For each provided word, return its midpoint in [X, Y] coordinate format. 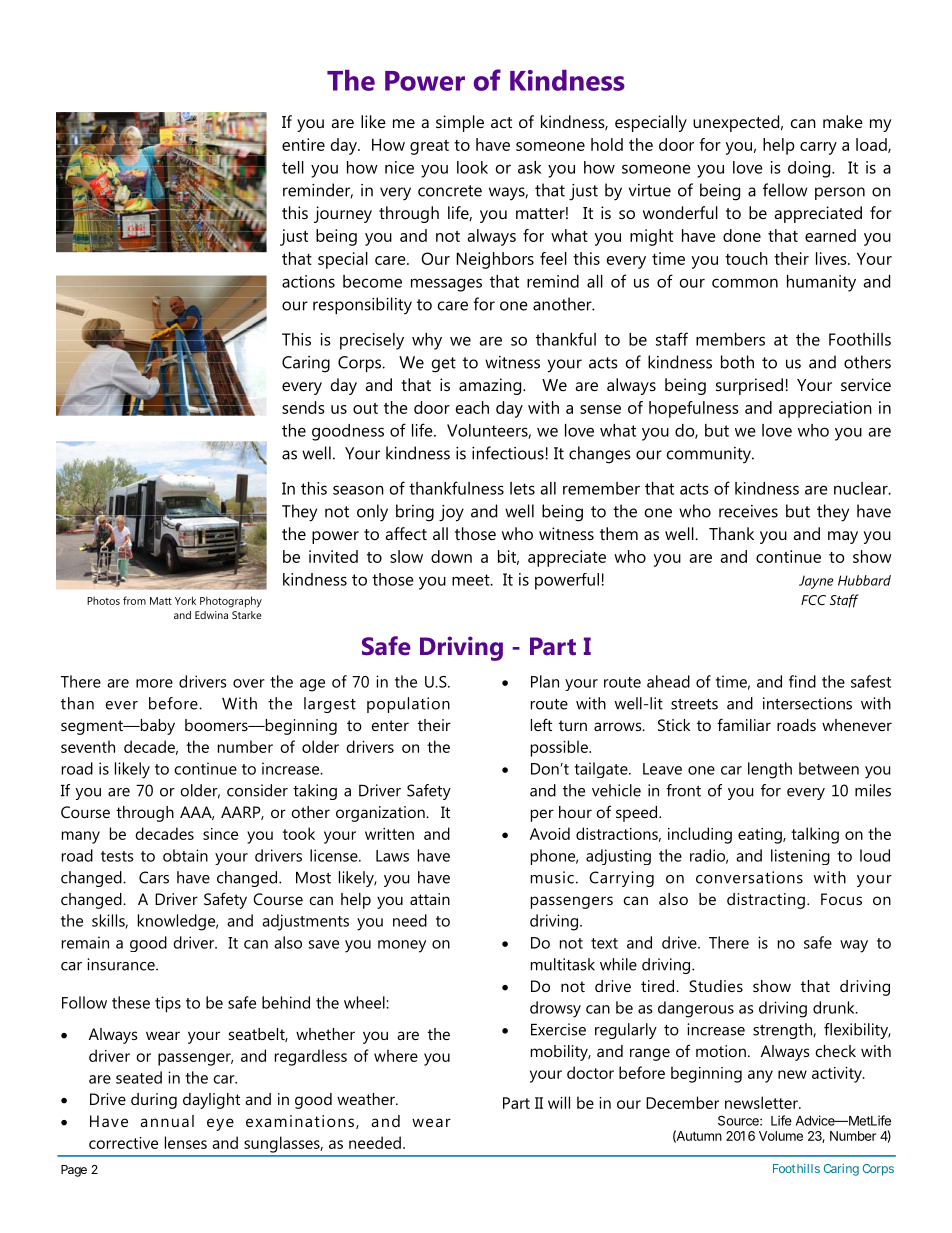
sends [303, 407]
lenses [186, 1142]
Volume [781, 1136]
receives [748, 511]
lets [522, 488]
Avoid [550, 833]
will [559, 1102]
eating [761, 836]
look [472, 167]
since [220, 834]
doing [810, 169]
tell [293, 167]
